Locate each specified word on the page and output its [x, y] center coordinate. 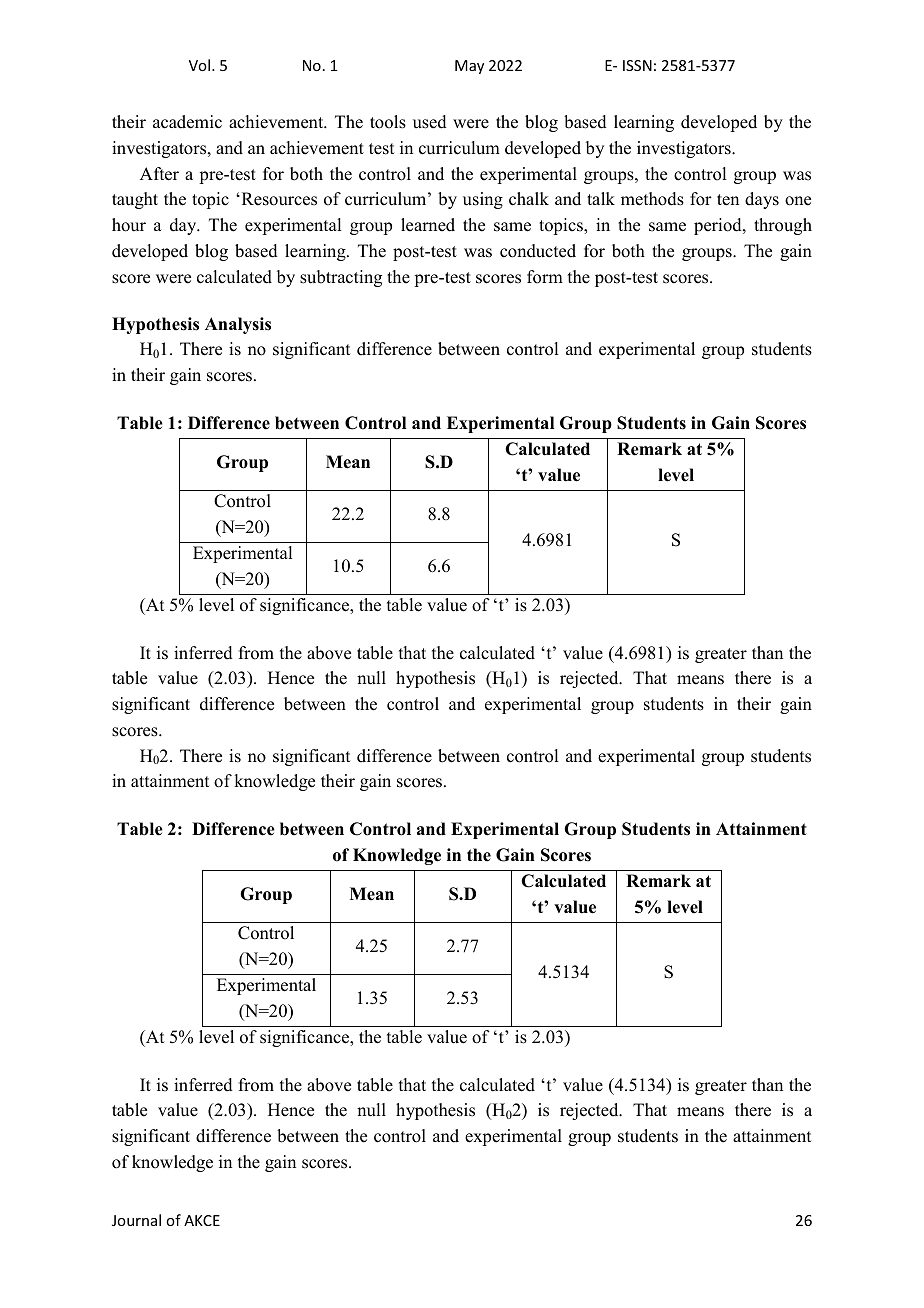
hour [129, 225]
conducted [538, 251]
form [545, 277]
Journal [136, 1220]
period [719, 226]
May [469, 67]
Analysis [238, 325]
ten [728, 200]
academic [187, 122]
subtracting [341, 278]
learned [428, 225]
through [783, 226]
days [762, 200]
